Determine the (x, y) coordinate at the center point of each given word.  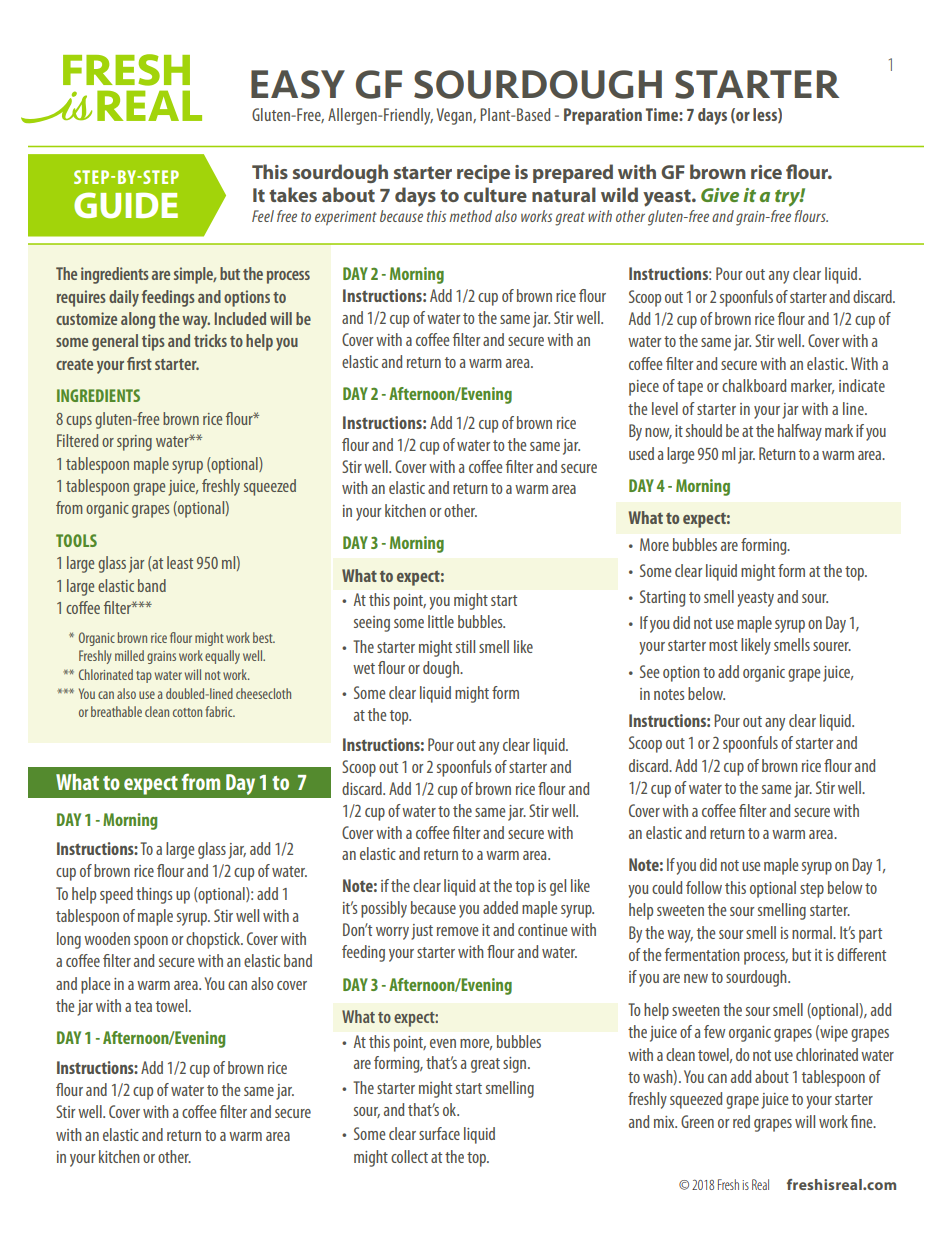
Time (663, 114)
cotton (187, 712)
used (641, 453)
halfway (800, 432)
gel (558, 887)
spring (134, 443)
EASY (298, 84)
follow (704, 887)
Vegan (455, 116)
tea (143, 1006)
